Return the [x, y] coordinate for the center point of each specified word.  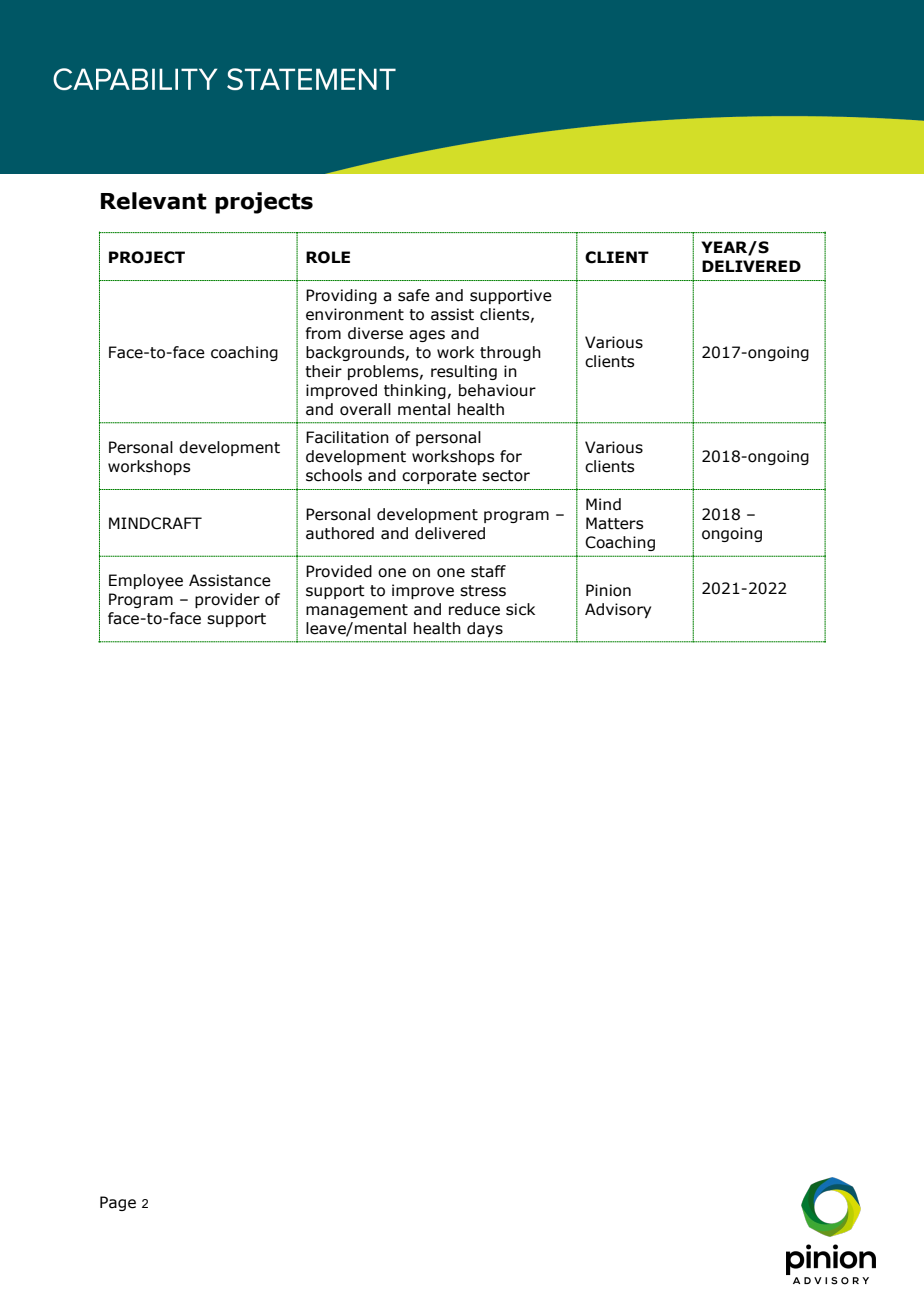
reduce [474, 609]
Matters [614, 523]
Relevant [154, 201]
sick [520, 609]
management [357, 611]
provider [227, 600]
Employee [146, 581]
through [510, 353]
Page [118, 1203]
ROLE [328, 257]
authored [340, 533]
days [485, 629]
